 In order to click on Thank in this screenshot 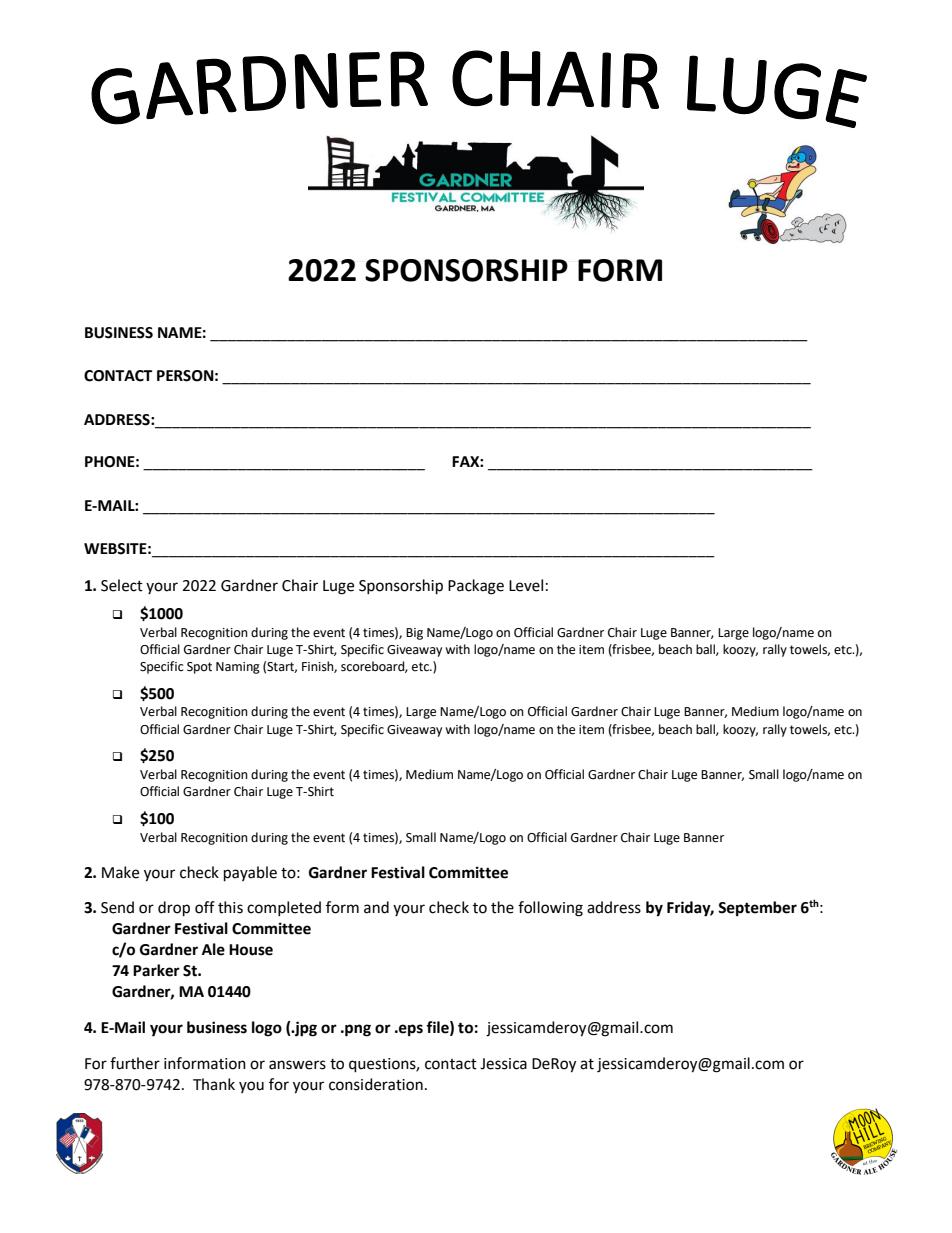, I will do `click(214, 1084)`.
